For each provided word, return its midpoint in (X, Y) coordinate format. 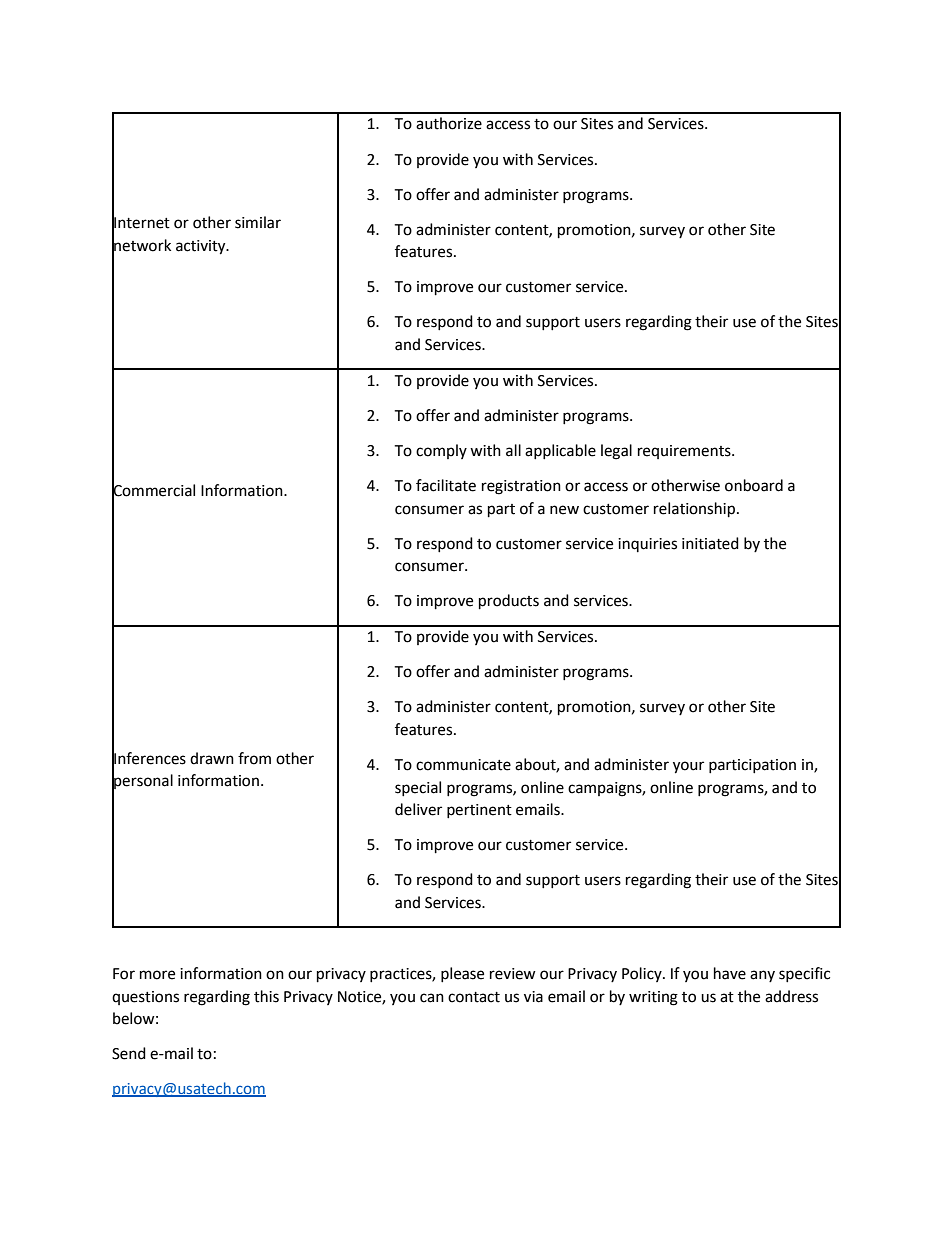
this (266, 996)
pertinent (479, 811)
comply (441, 451)
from (254, 758)
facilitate (446, 485)
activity (202, 247)
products (509, 602)
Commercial (153, 490)
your (688, 767)
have (730, 973)
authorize (449, 123)
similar (258, 222)
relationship (696, 510)
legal (616, 452)
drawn (212, 758)
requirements (685, 452)
